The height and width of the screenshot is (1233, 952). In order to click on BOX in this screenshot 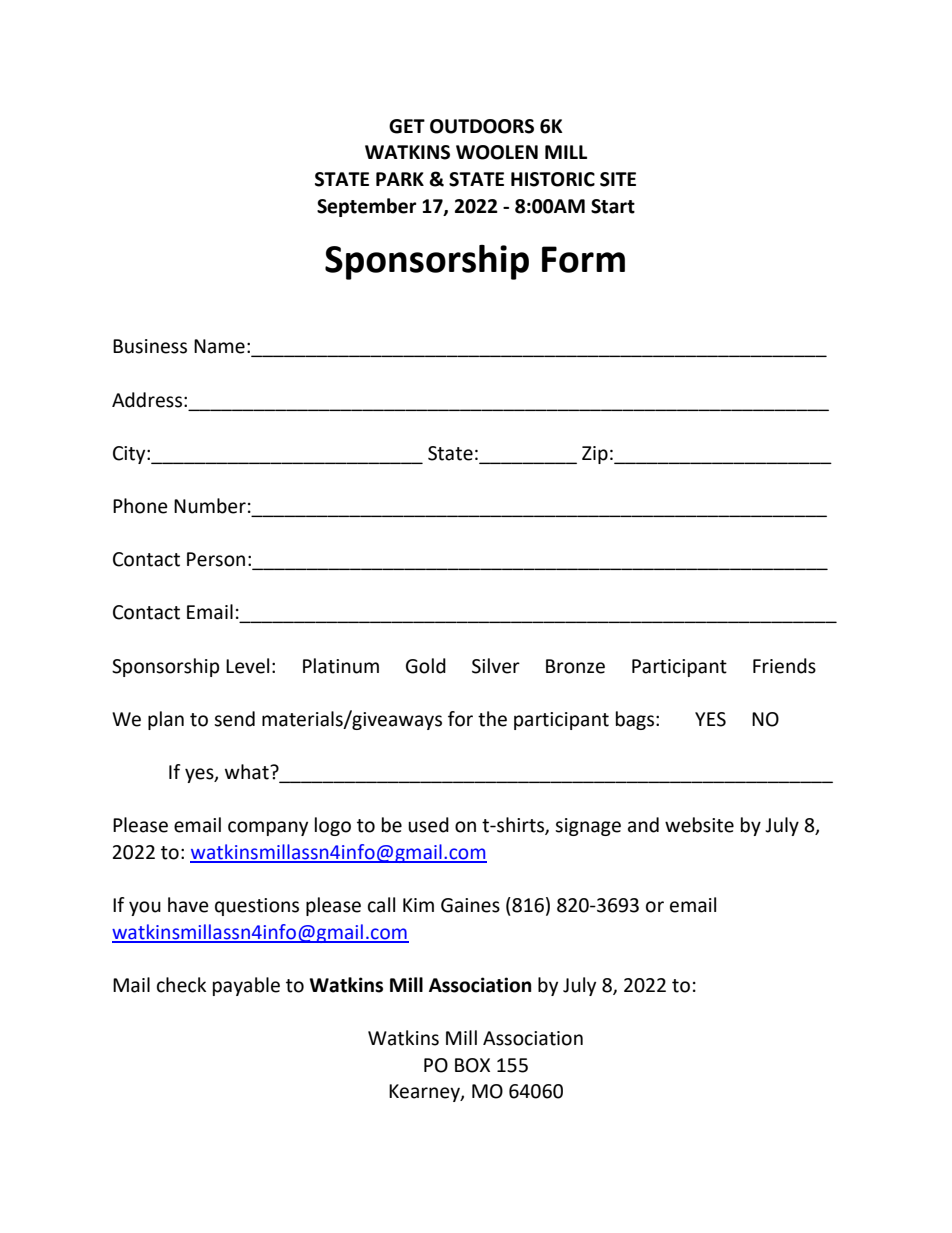, I will do `click(472, 1065)`.
